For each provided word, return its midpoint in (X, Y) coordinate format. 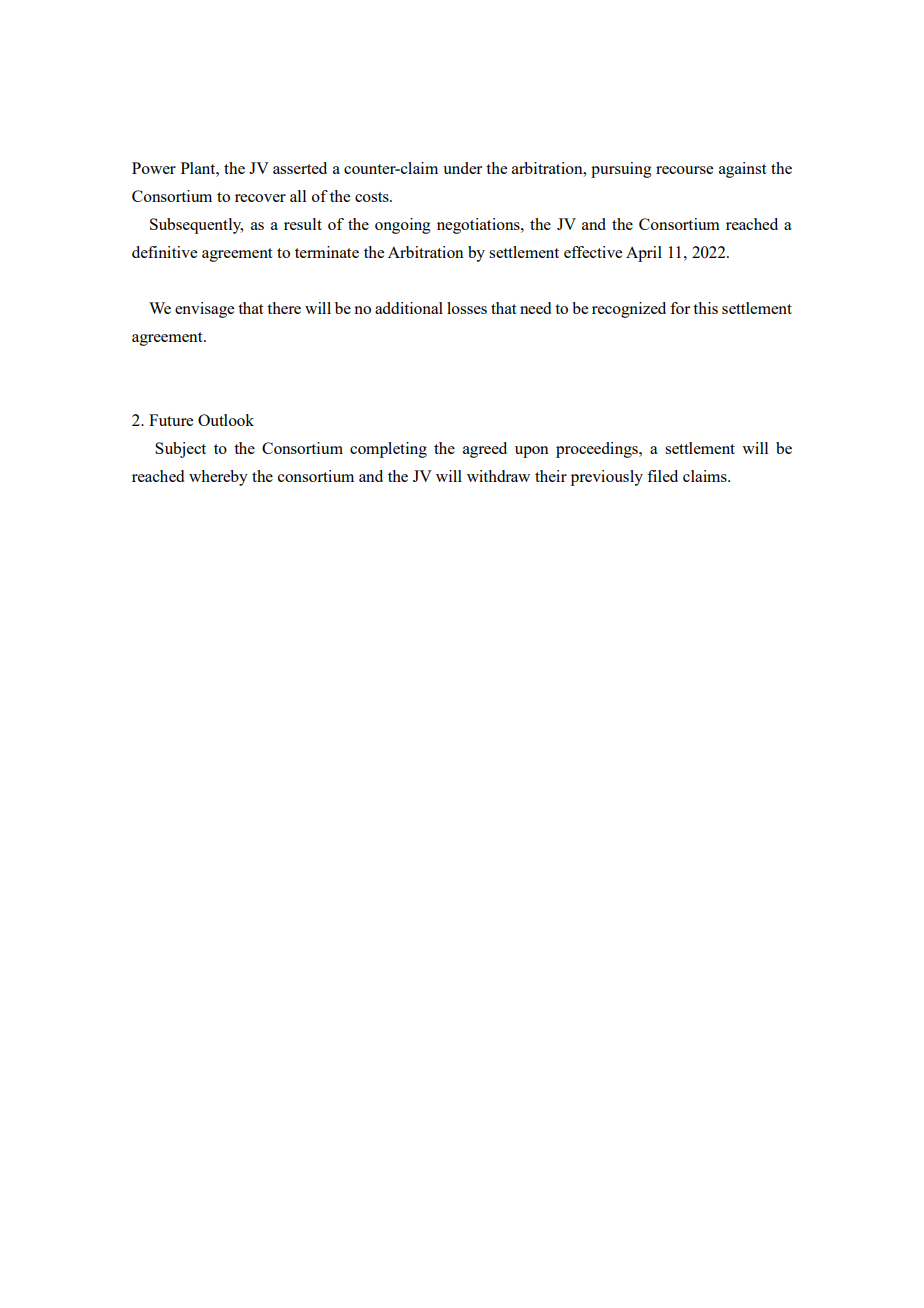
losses (467, 308)
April (644, 254)
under (462, 168)
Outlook (226, 420)
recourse (684, 170)
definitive (164, 252)
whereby (218, 478)
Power (154, 168)
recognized (629, 310)
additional (409, 308)
